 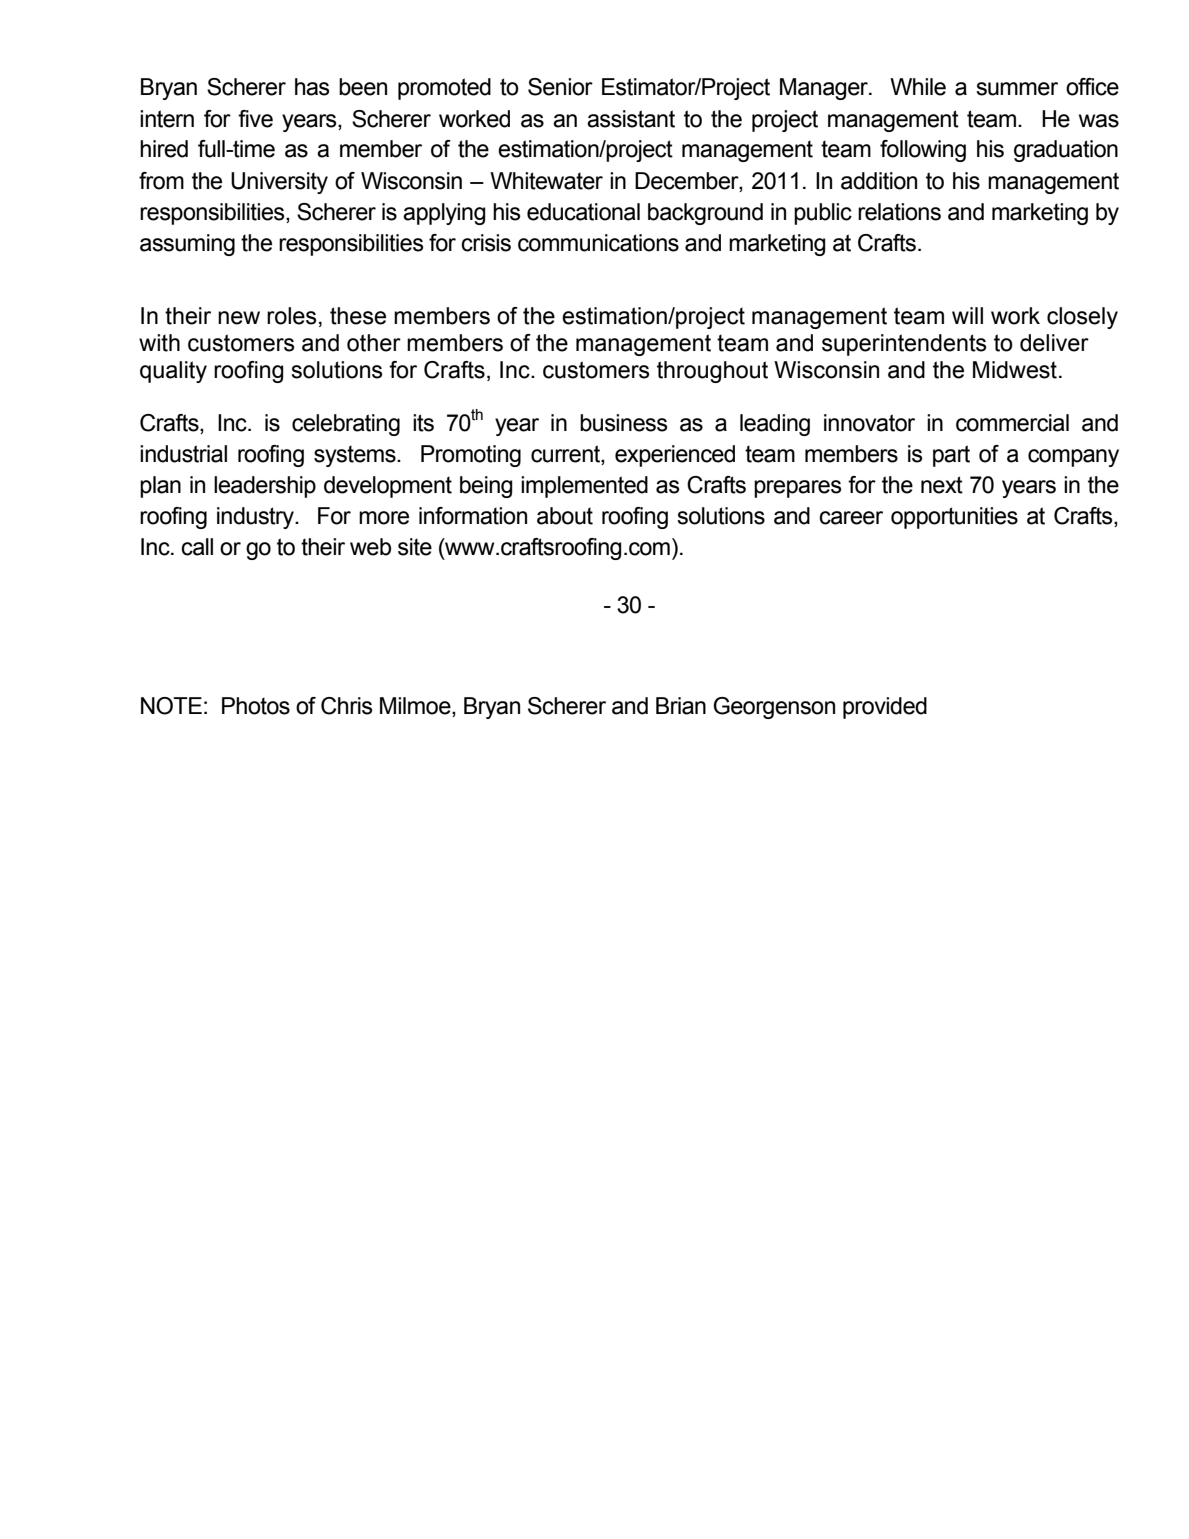 What do you see at coordinates (1012, 423) in the screenshot?
I see `commercial` at bounding box center [1012, 423].
